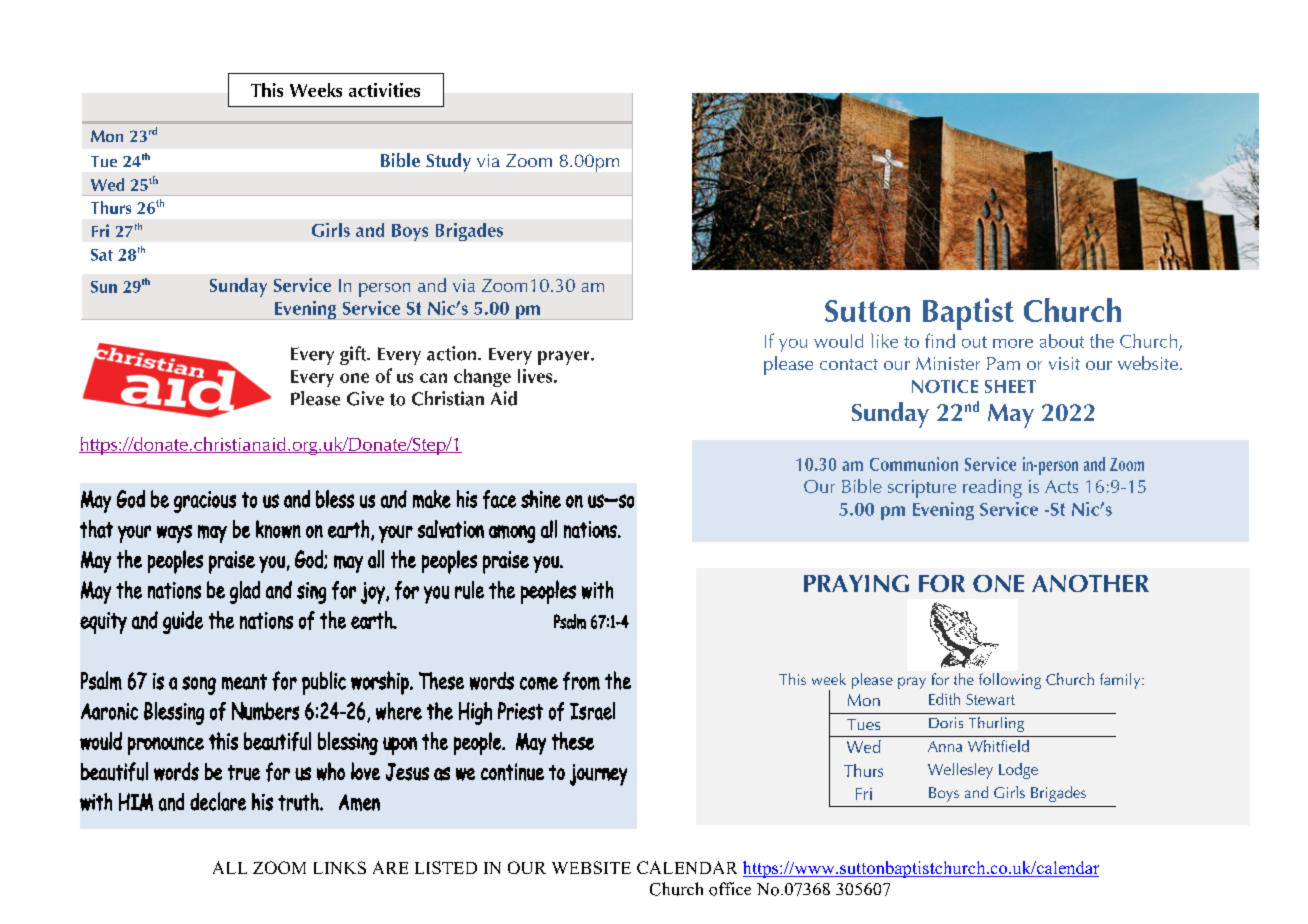  I want to click on activities, so click(384, 90).
